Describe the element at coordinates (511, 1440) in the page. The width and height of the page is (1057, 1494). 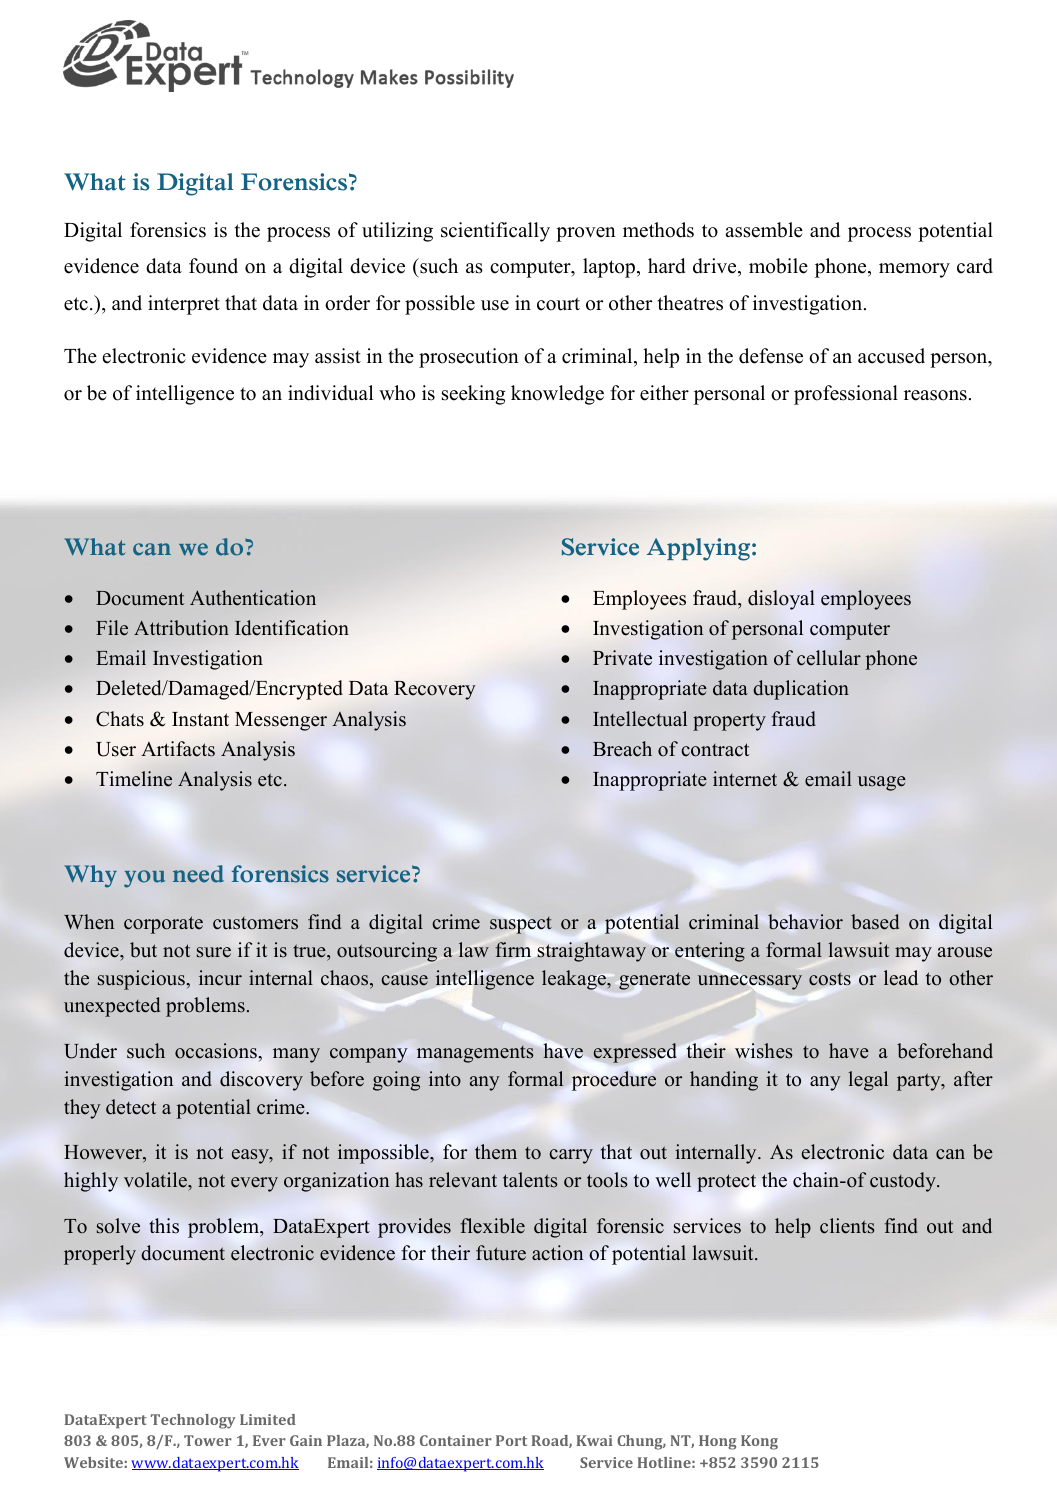
I see `Port` at that location.
